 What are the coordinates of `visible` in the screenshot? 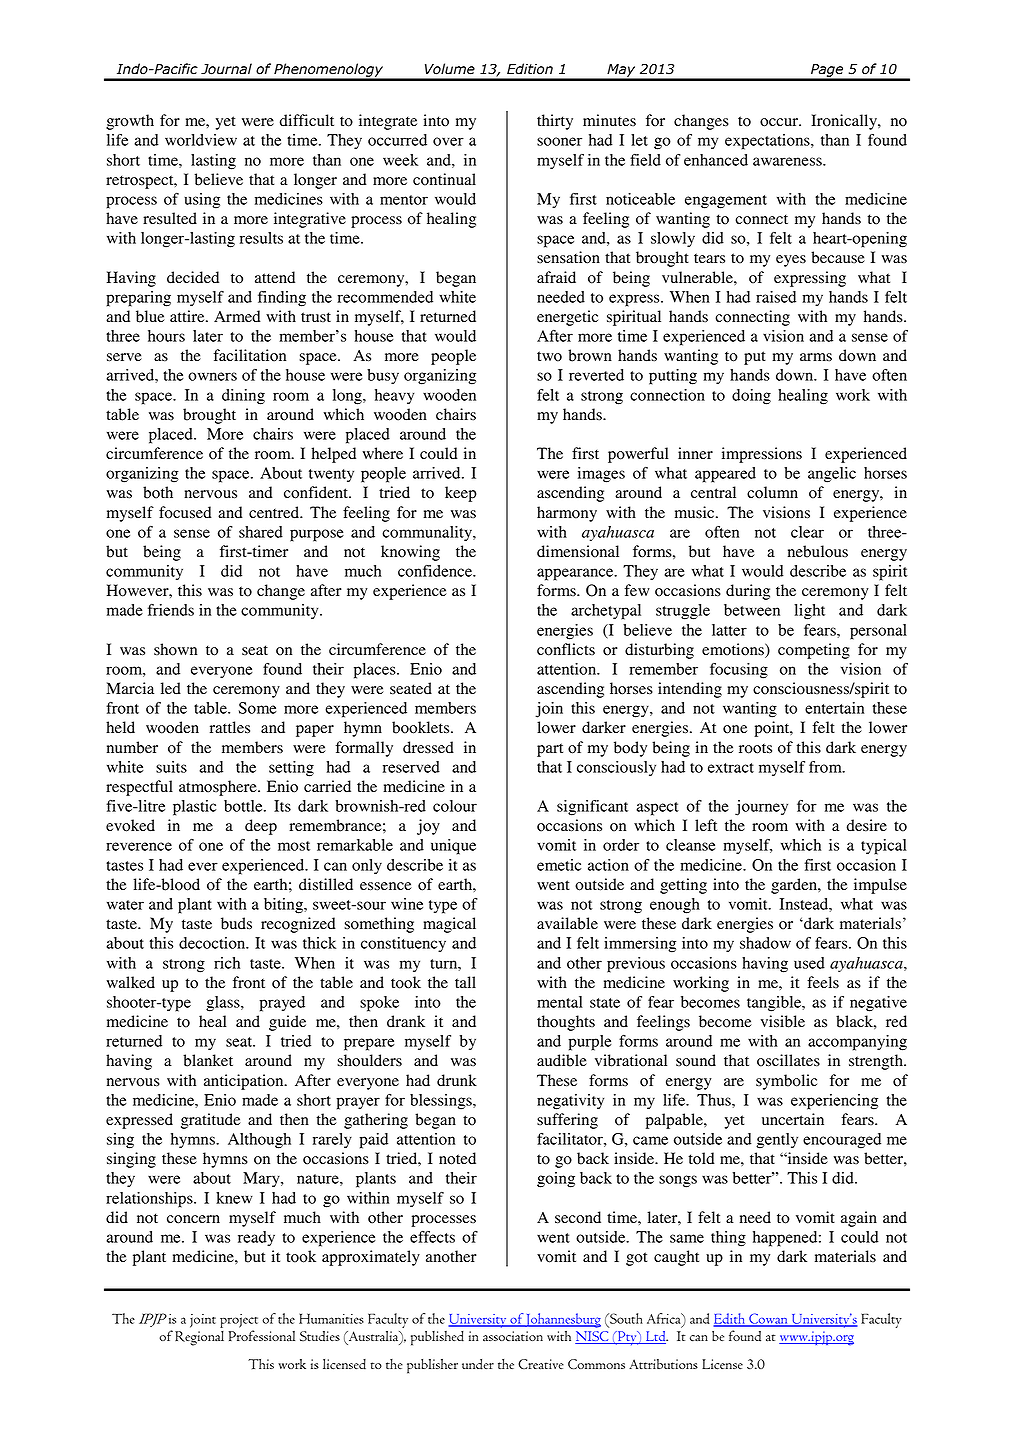 It's located at (783, 1021).
